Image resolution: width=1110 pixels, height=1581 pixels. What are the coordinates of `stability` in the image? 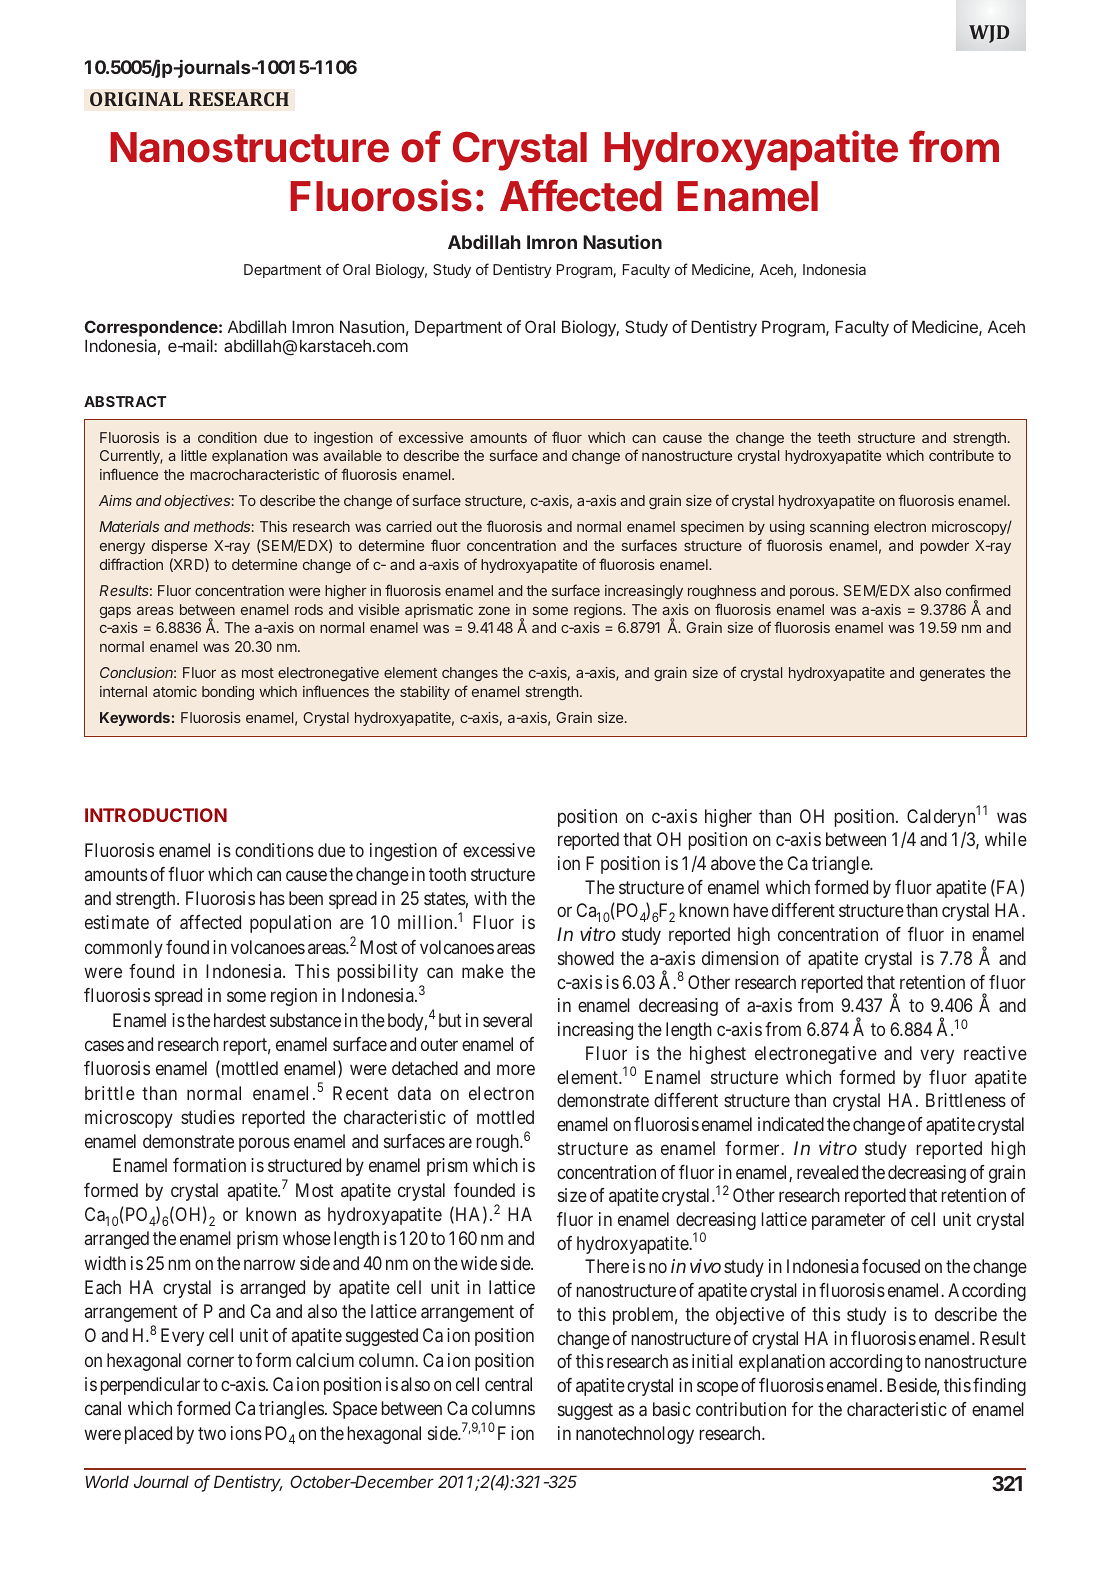 It's located at (425, 693).
